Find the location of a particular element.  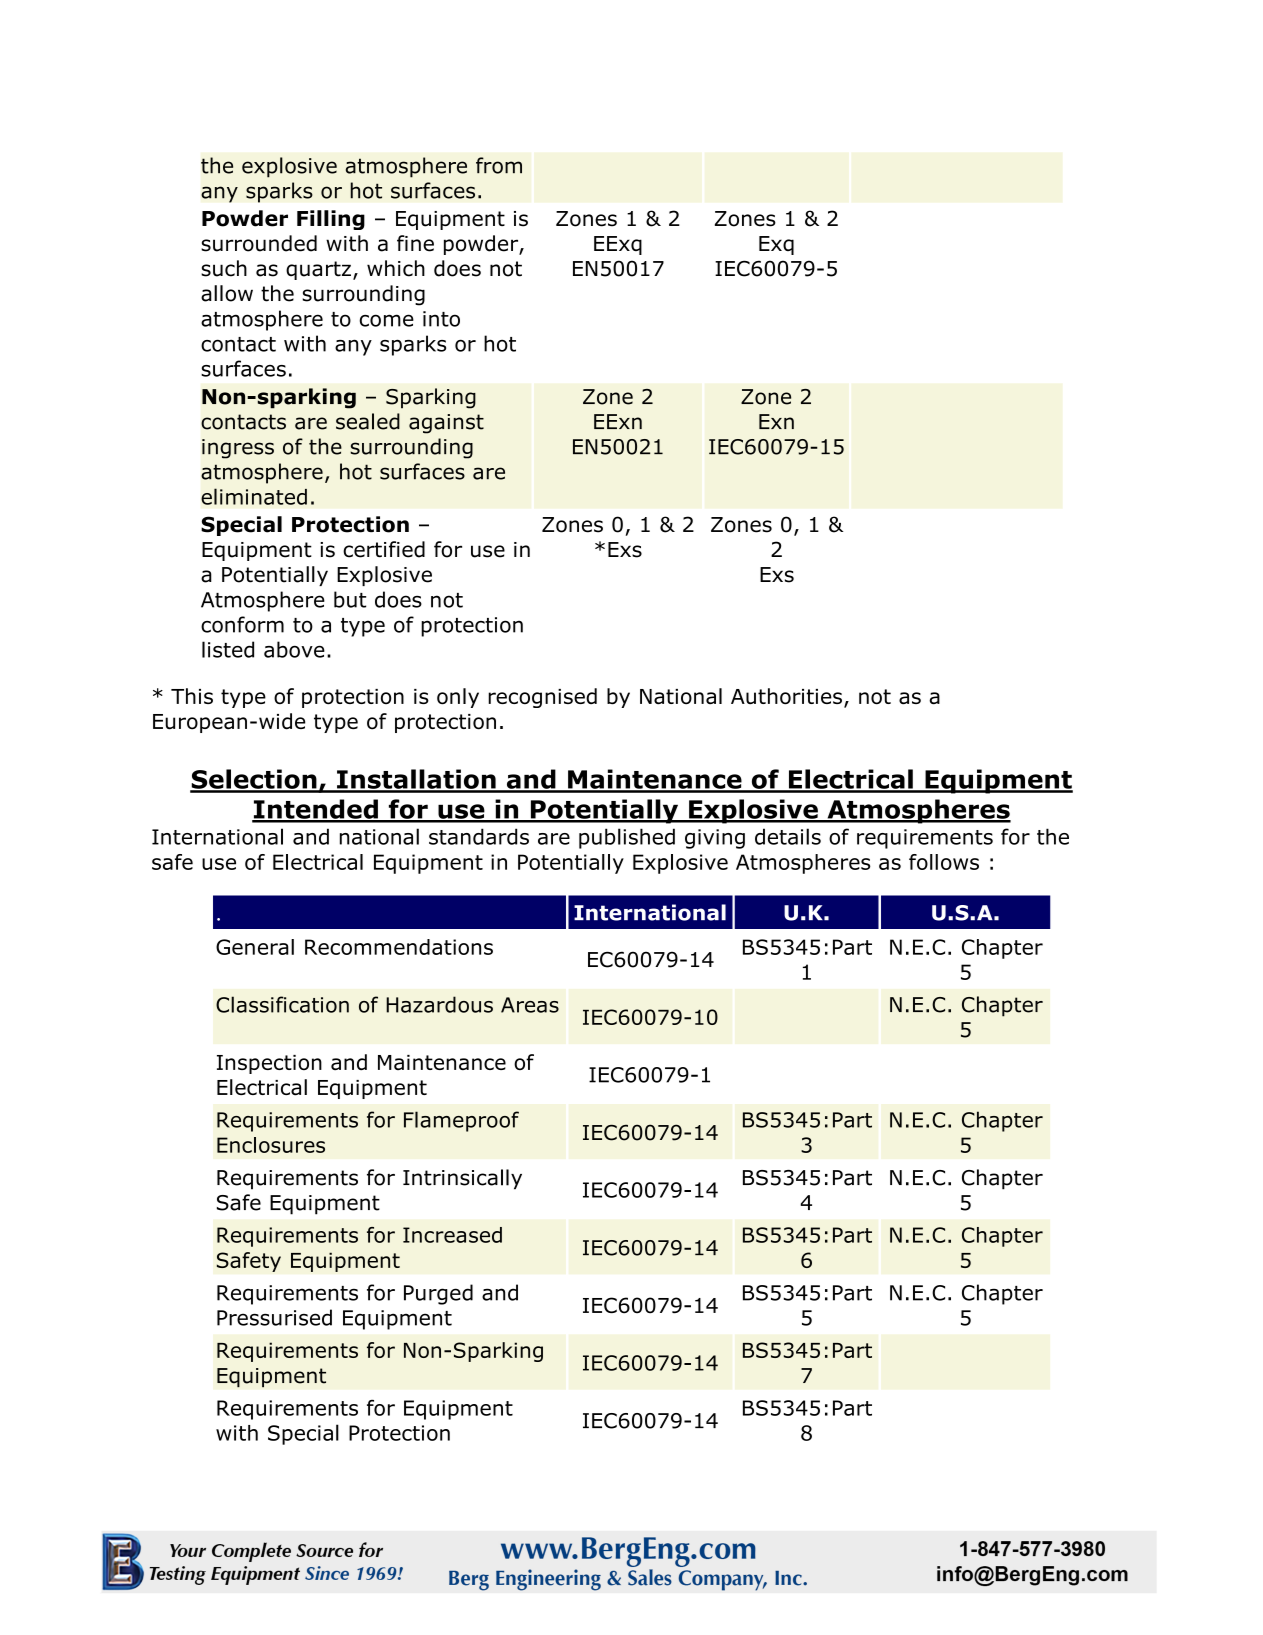

Classification is located at coordinates (282, 1004).
